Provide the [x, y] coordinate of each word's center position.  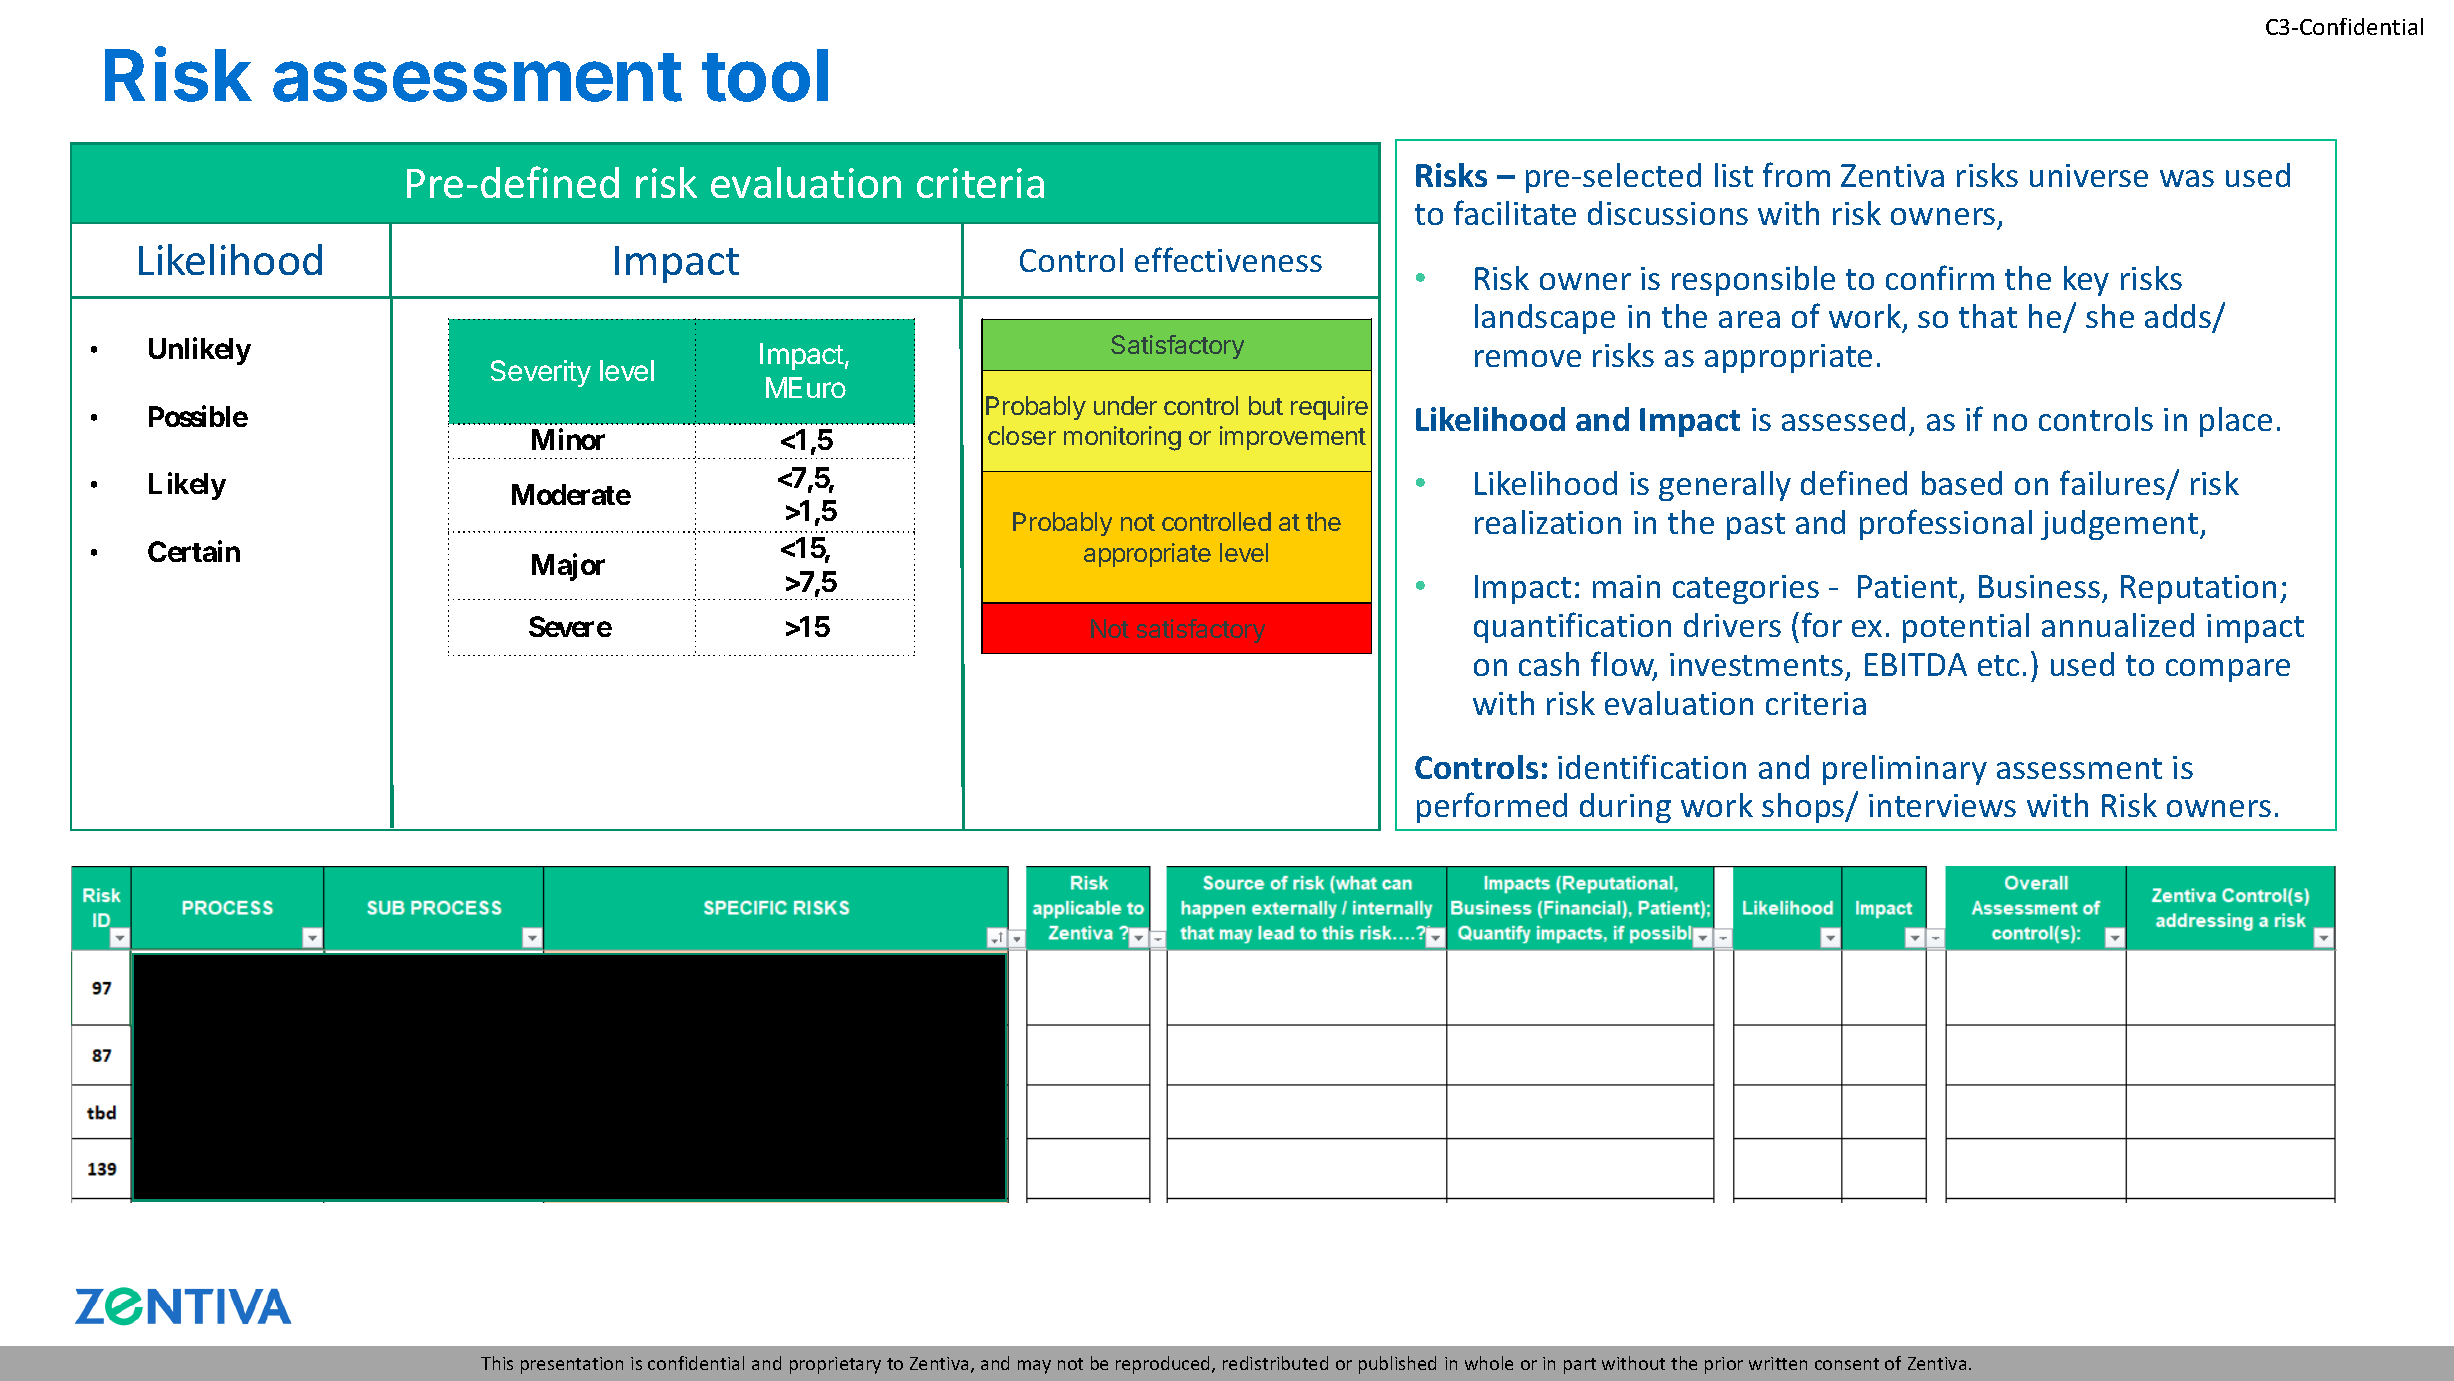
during [1625, 808]
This [497, 1363]
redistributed [1275, 1363]
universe [2089, 175]
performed [1492, 807]
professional [1946, 524]
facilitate [1515, 212]
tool [765, 75]
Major [568, 567]
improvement [1293, 438]
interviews [1942, 805]
